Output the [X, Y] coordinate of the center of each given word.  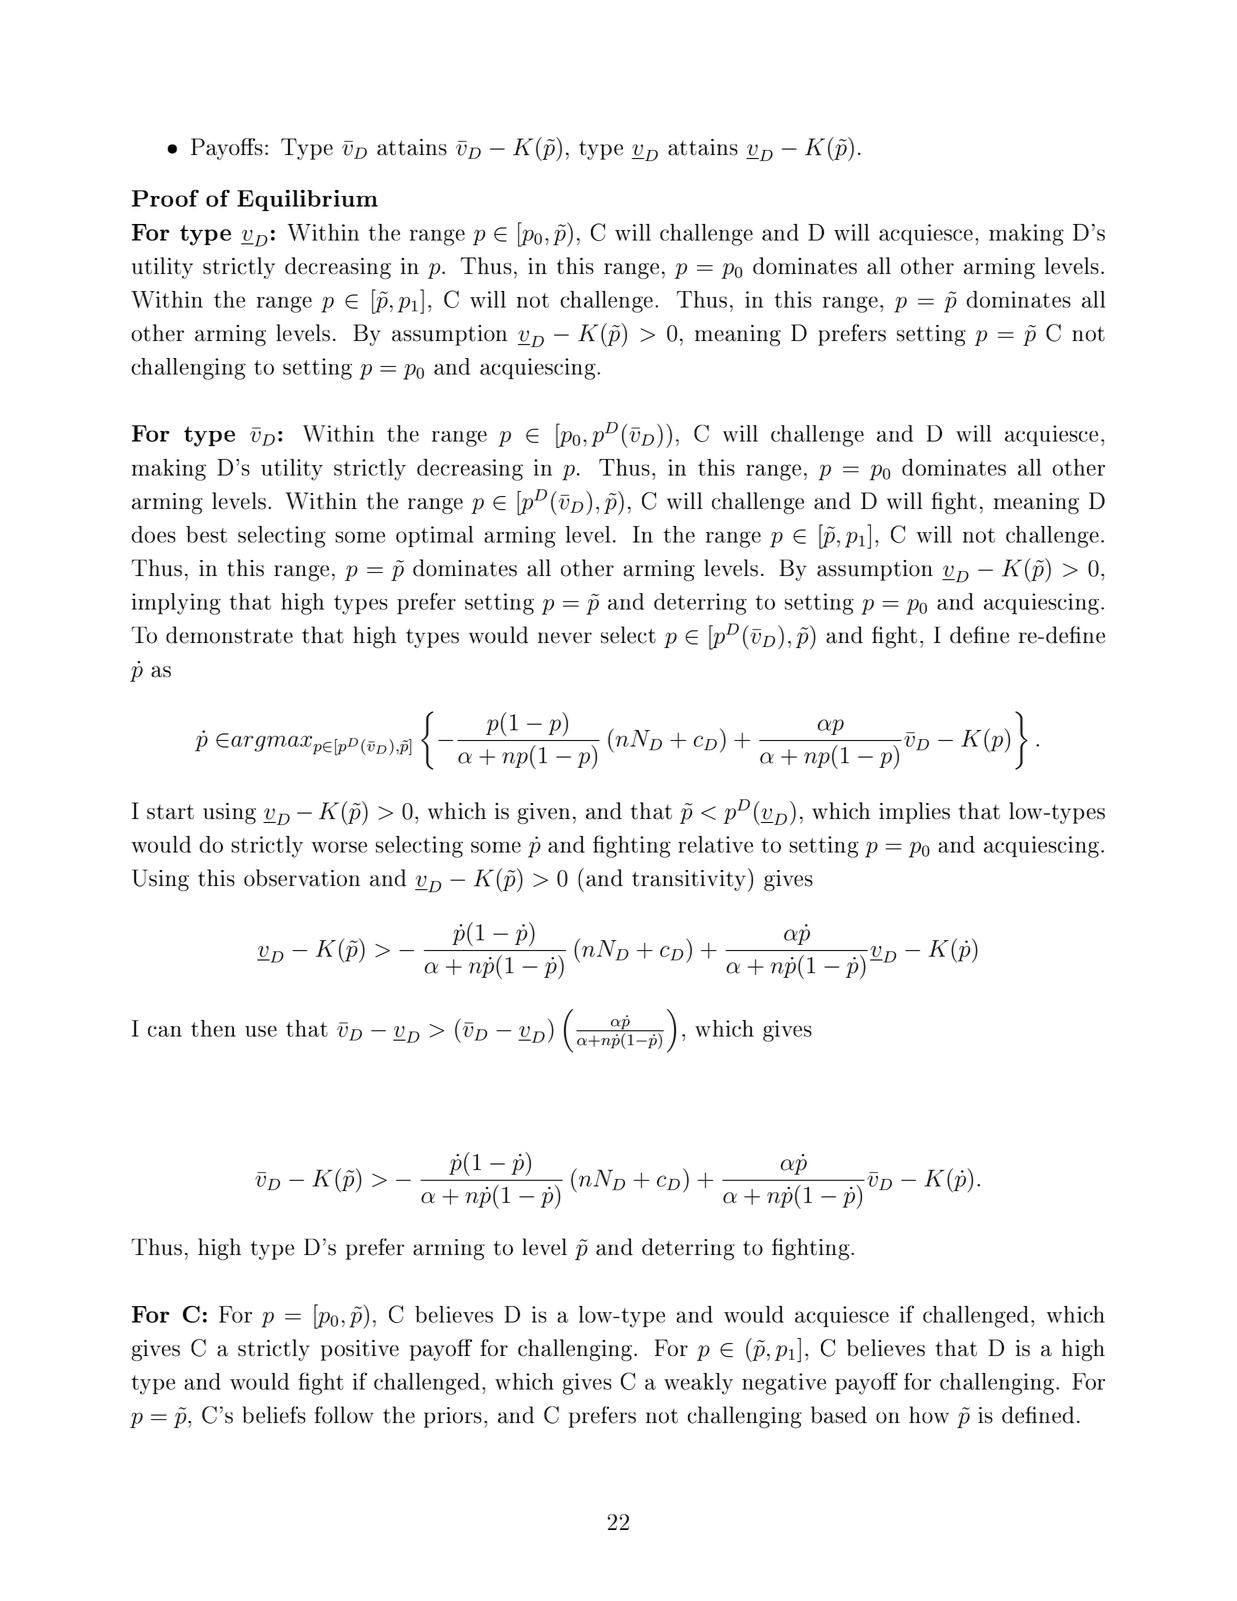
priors [453, 1417]
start [170, 812]
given [544, 813]
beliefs [274, 1415]
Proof [165, 198]
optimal [434, 536]
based [839, 1415]
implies [914, 813]
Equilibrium [307, 200]
